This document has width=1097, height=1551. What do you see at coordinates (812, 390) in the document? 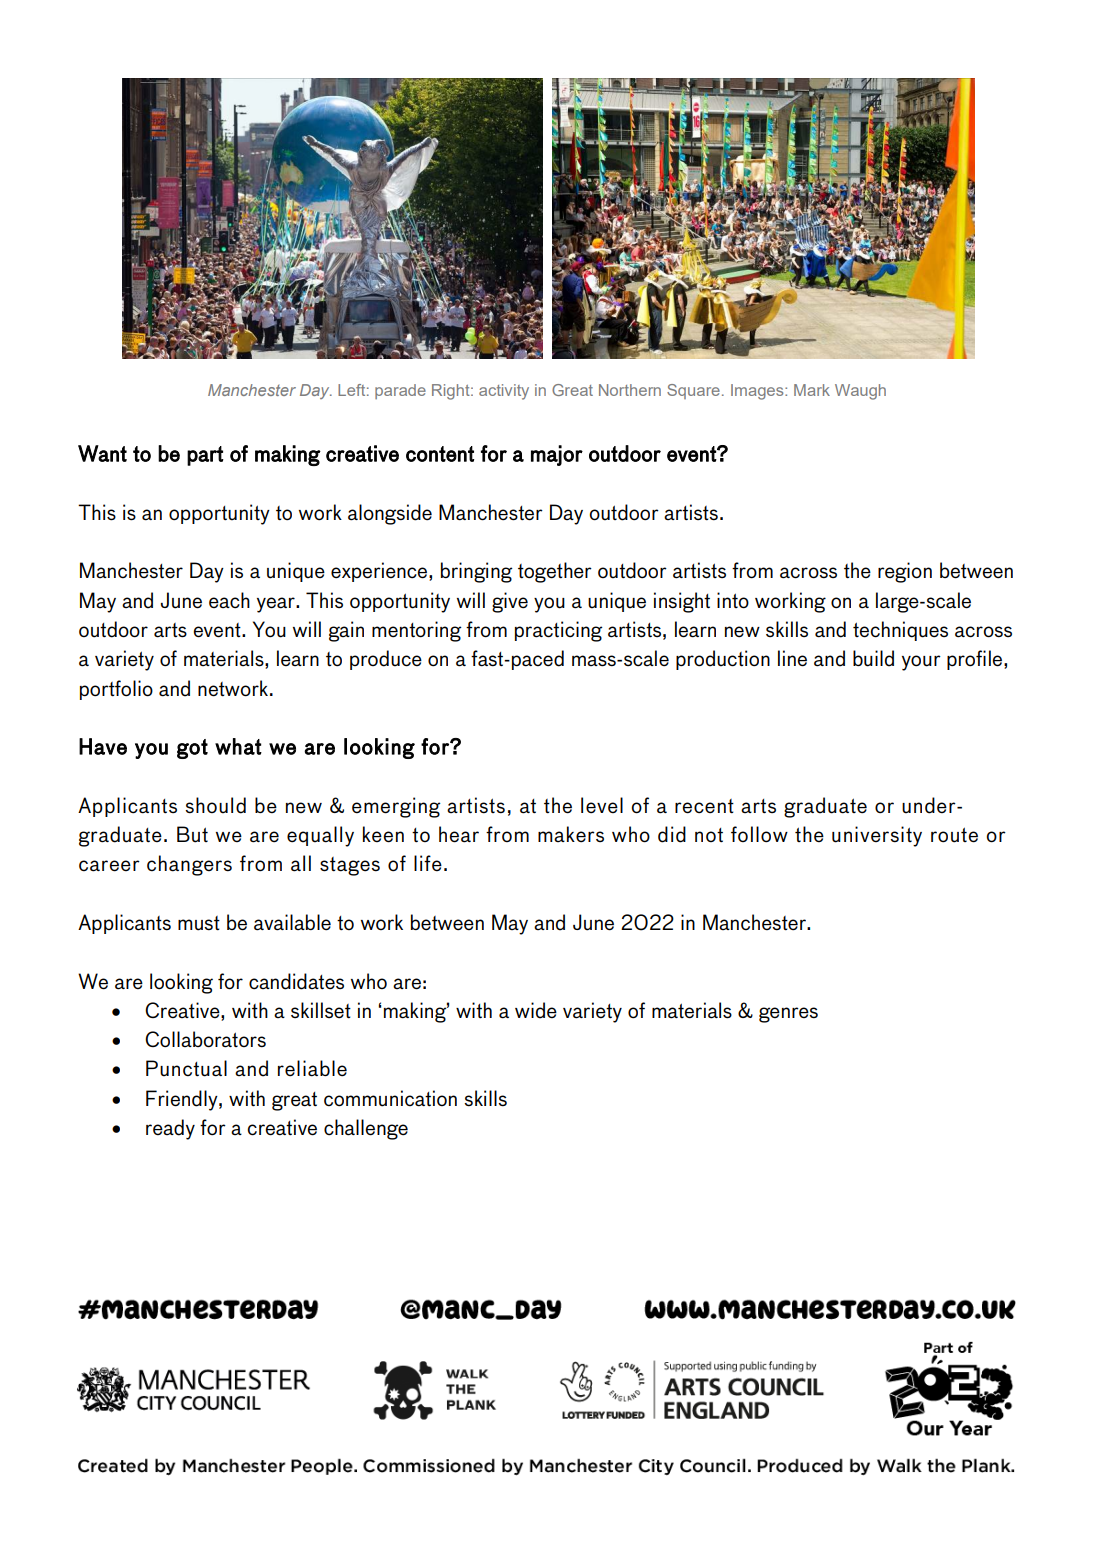
I see `Mark` at bounding box center [812, 390].
